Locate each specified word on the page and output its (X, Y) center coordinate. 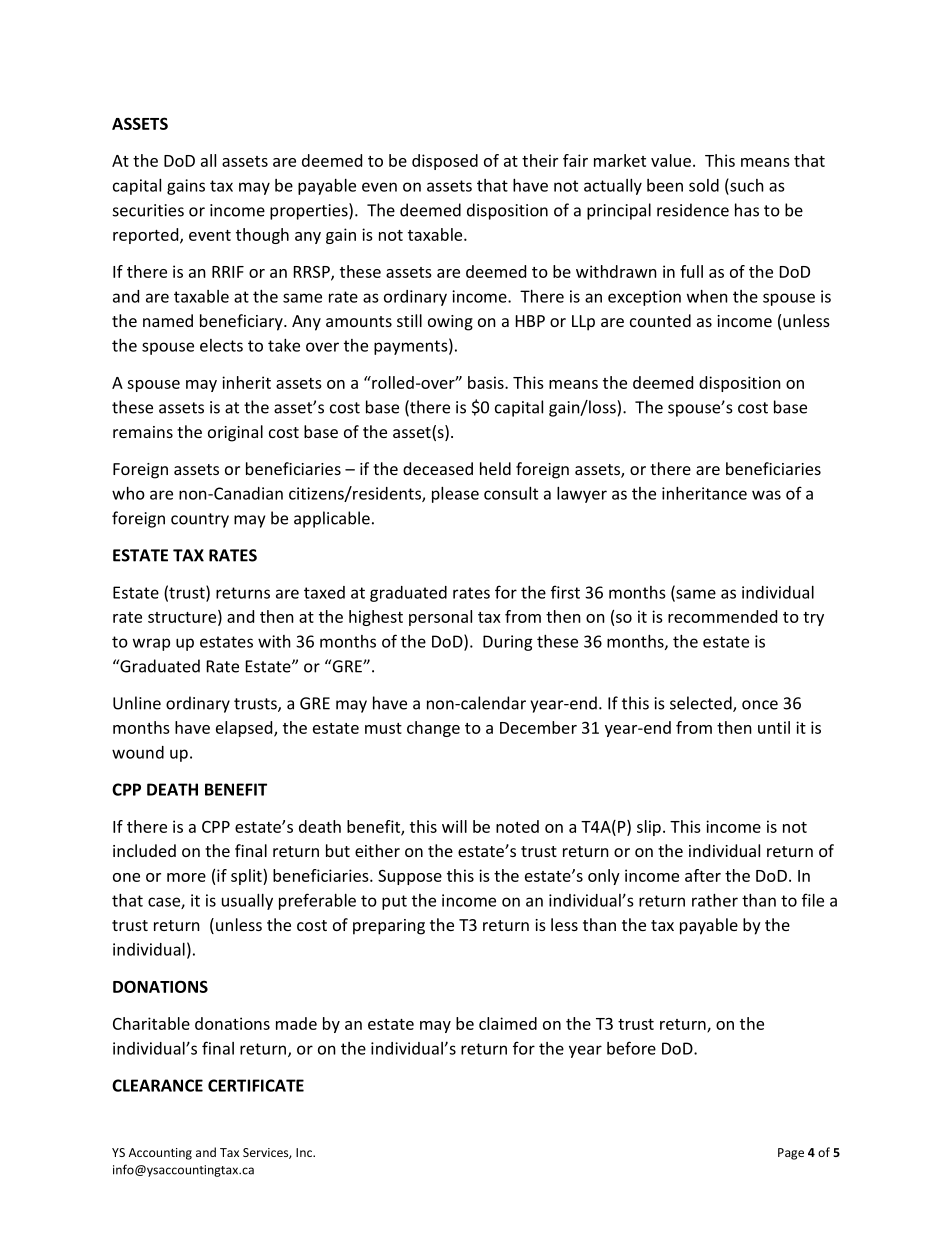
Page (791, 1154)
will (454, 826)
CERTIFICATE (256, 1085)
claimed (508, 1023)
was (766, 495)
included (144, 850)
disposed (445, 162)
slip (649, 828)
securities (148, 210)
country (200, 520)
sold (704, 185)
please (455, 495)
